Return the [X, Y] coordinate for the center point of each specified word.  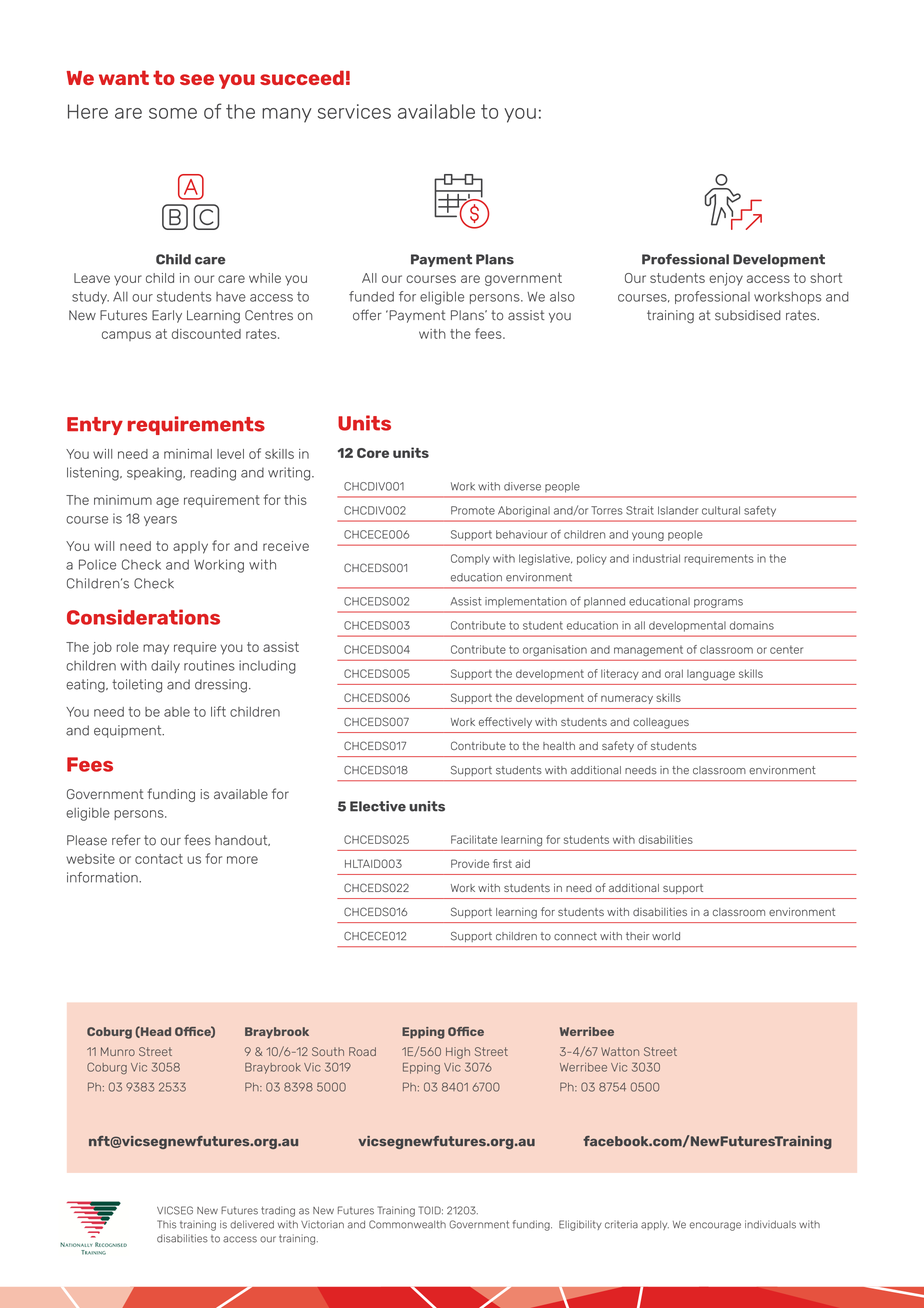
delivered [252, 1225]
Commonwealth [407, 1224]
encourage [715, 1226]
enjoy [726, 279]
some [173, 113]
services [354, 111]
